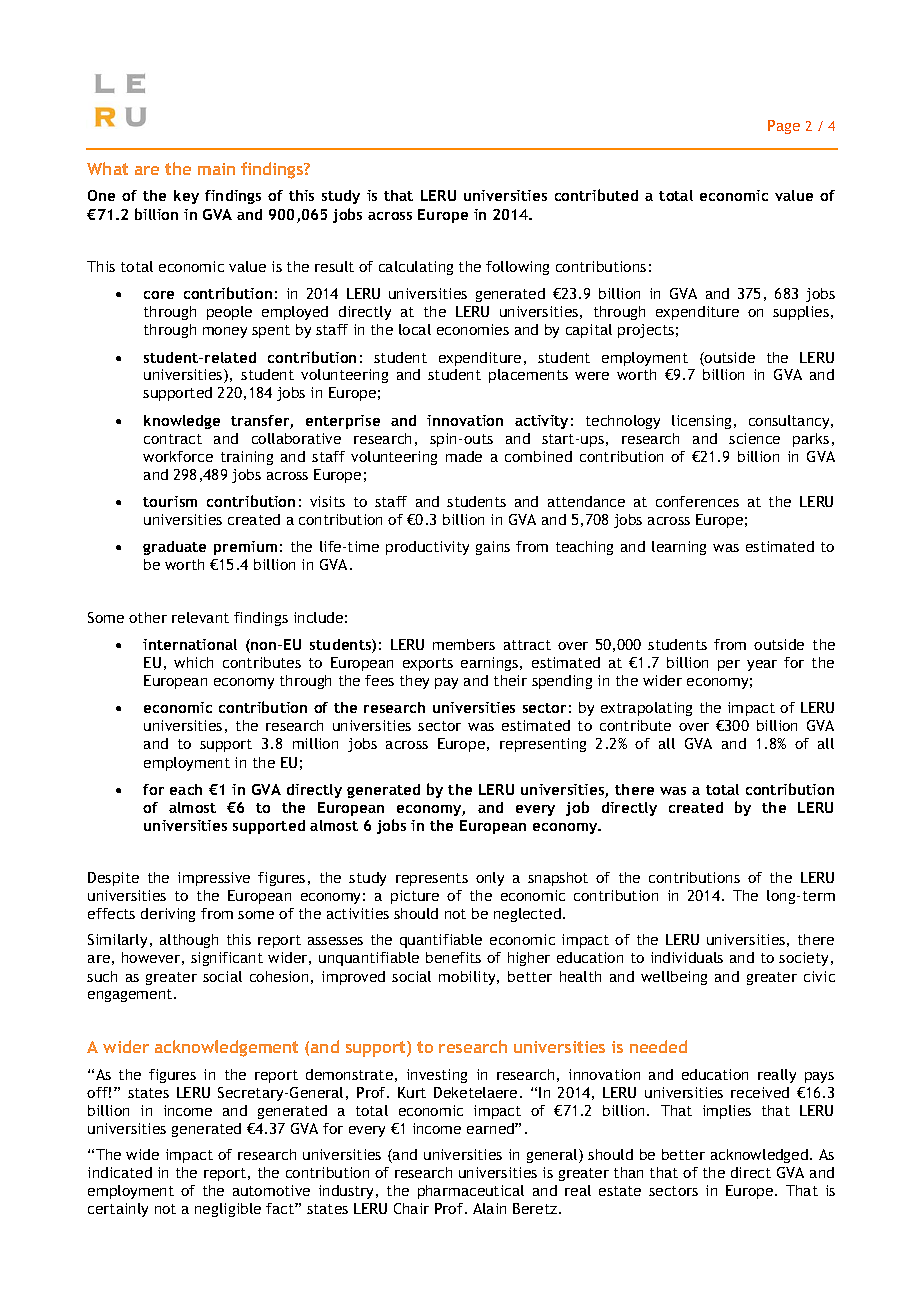  What do you see at coordinates (216, 169) in the screenshot?
I see `main` at bounding box center [216, 169].
